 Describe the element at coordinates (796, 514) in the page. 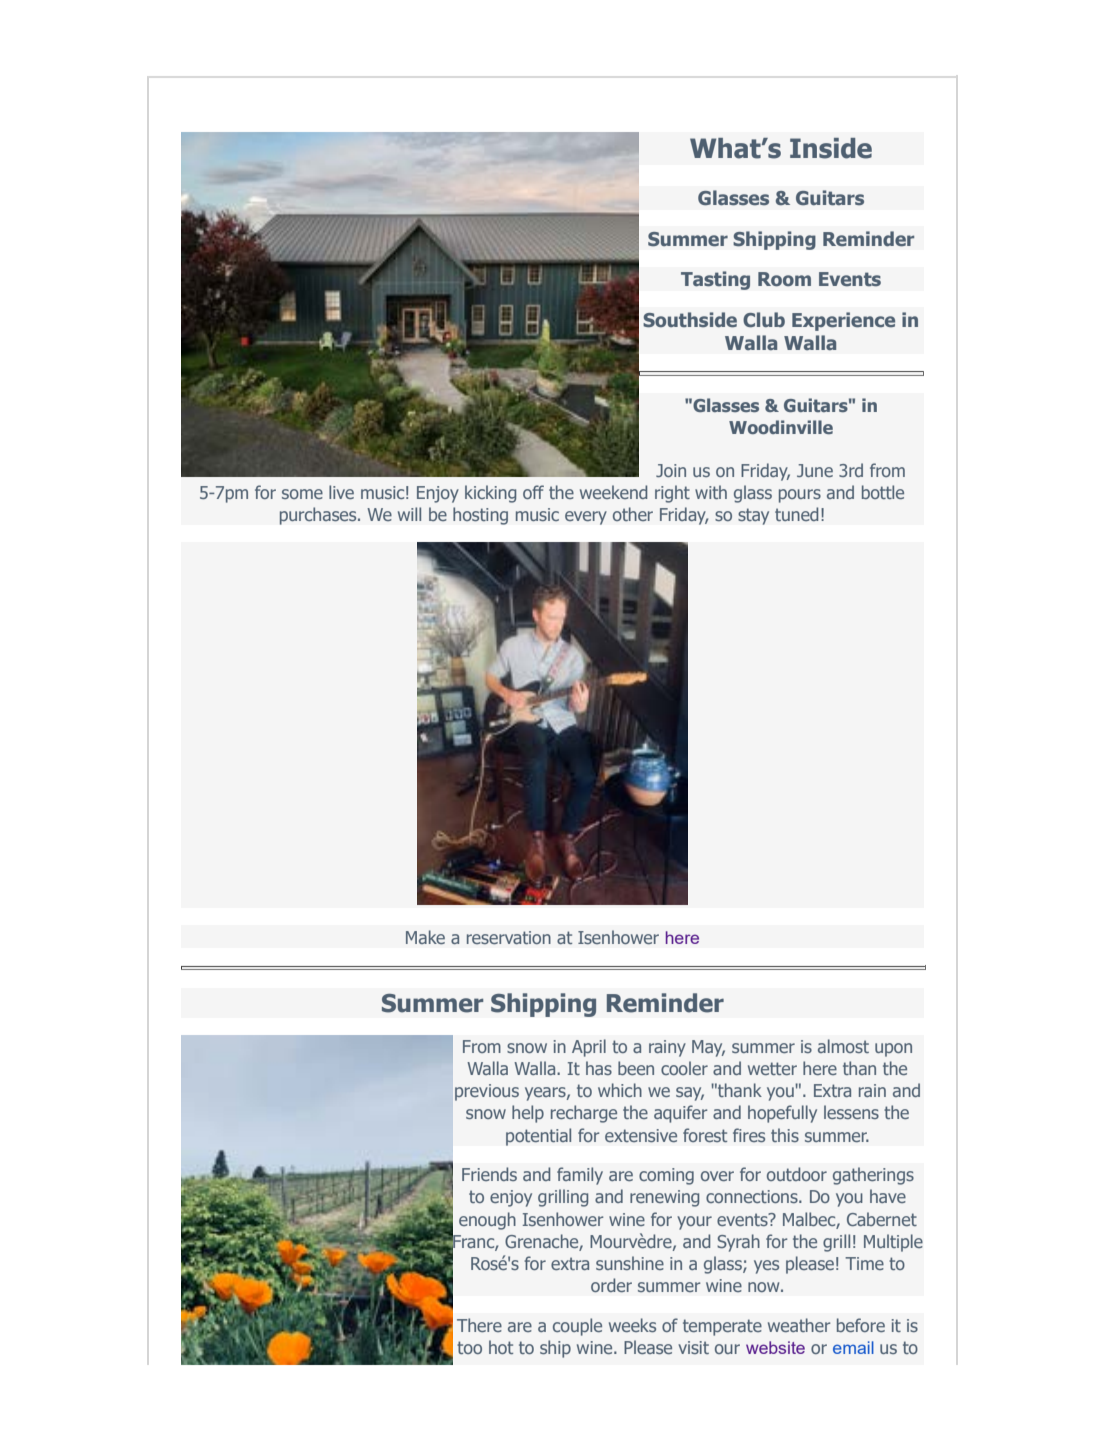

I see `tuned` at that location.
